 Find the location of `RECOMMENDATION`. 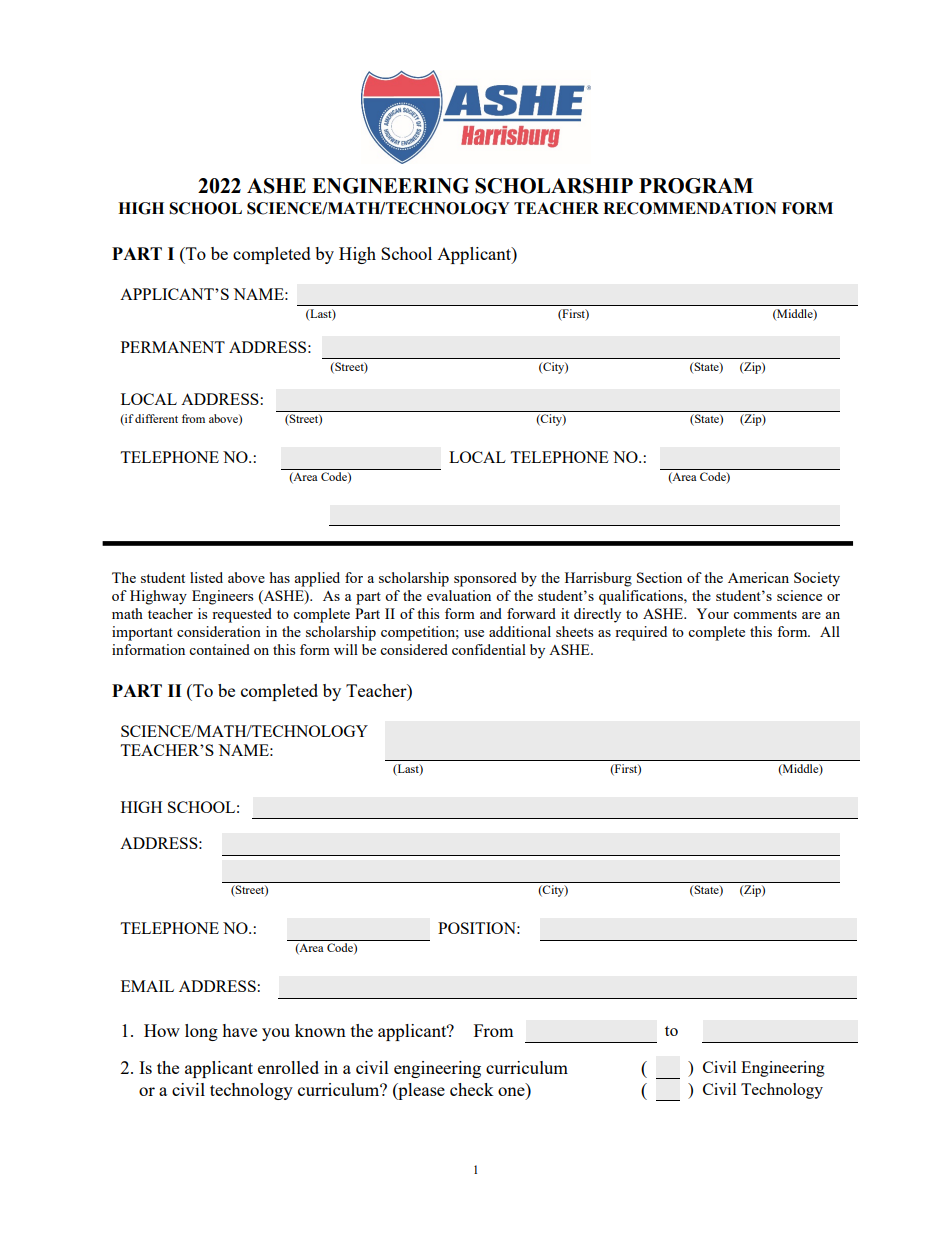

RECOMMENDATION is located at coordinates (690, 208).
